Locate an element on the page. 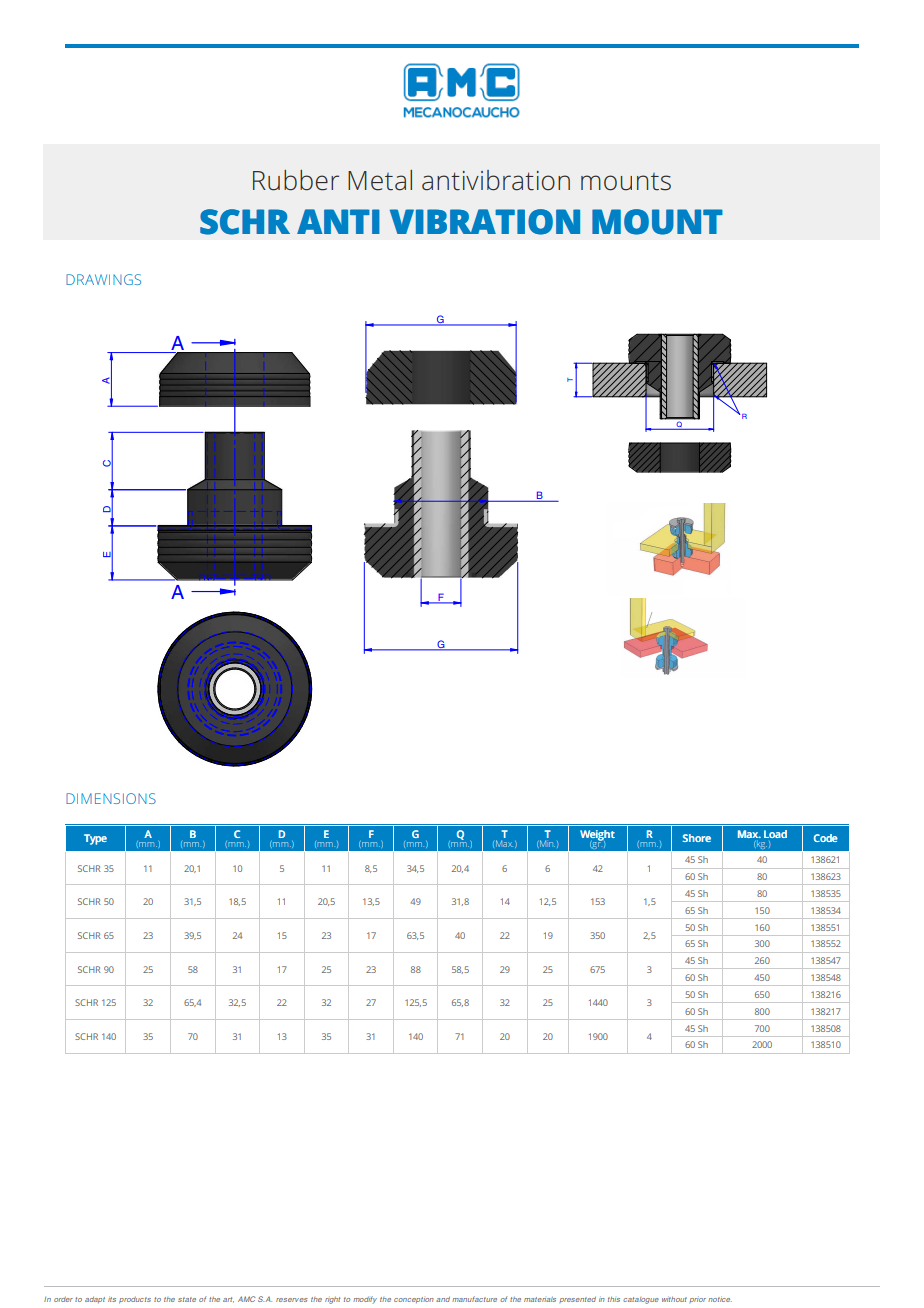 This page has height=1308, width=924. Shore is located at coordinates (697, 838).
